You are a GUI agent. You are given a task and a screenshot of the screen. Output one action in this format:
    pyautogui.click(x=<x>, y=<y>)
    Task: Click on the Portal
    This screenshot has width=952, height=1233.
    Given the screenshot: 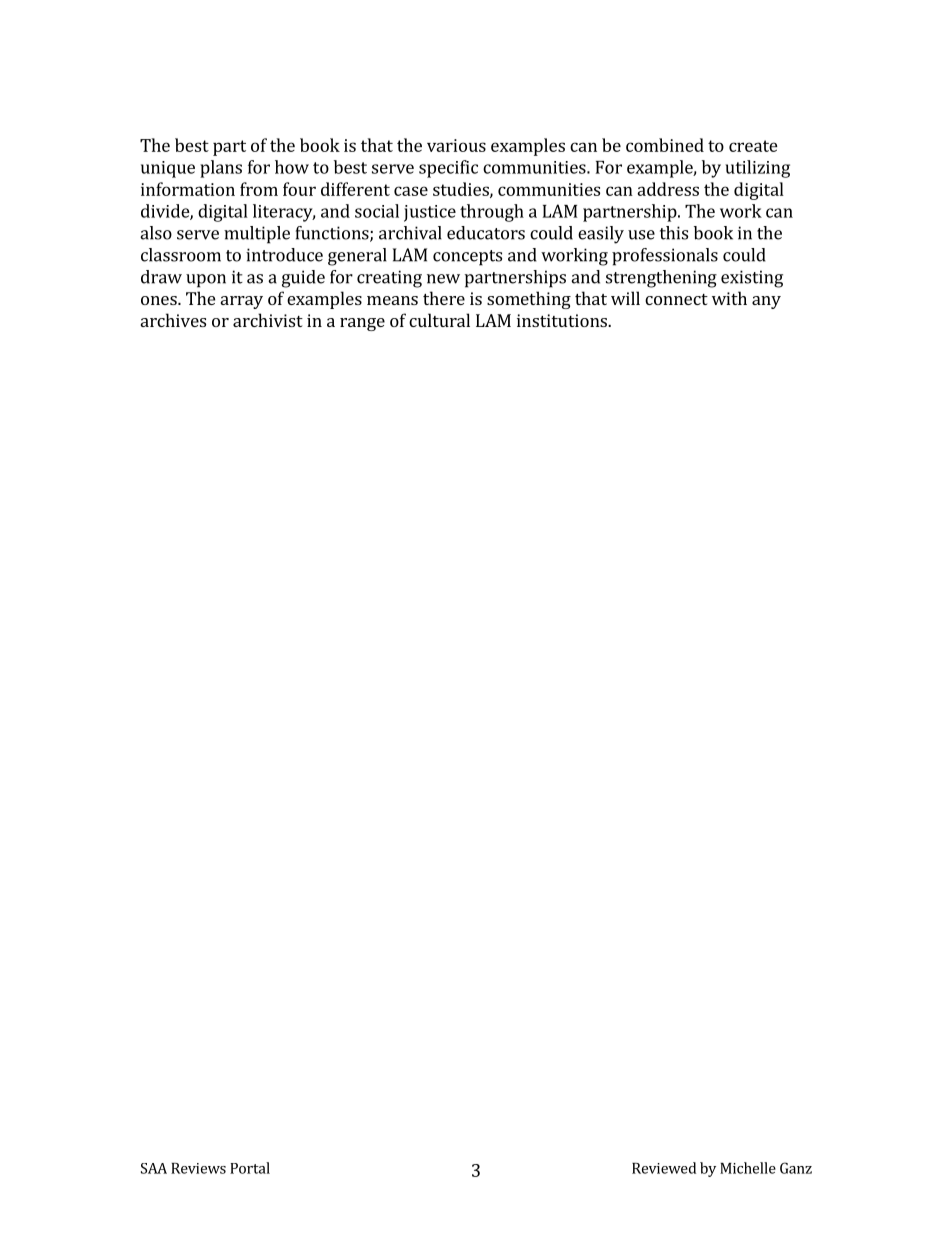 What is the action you would take?
    pyautogui.click(x=250, y=1168)
